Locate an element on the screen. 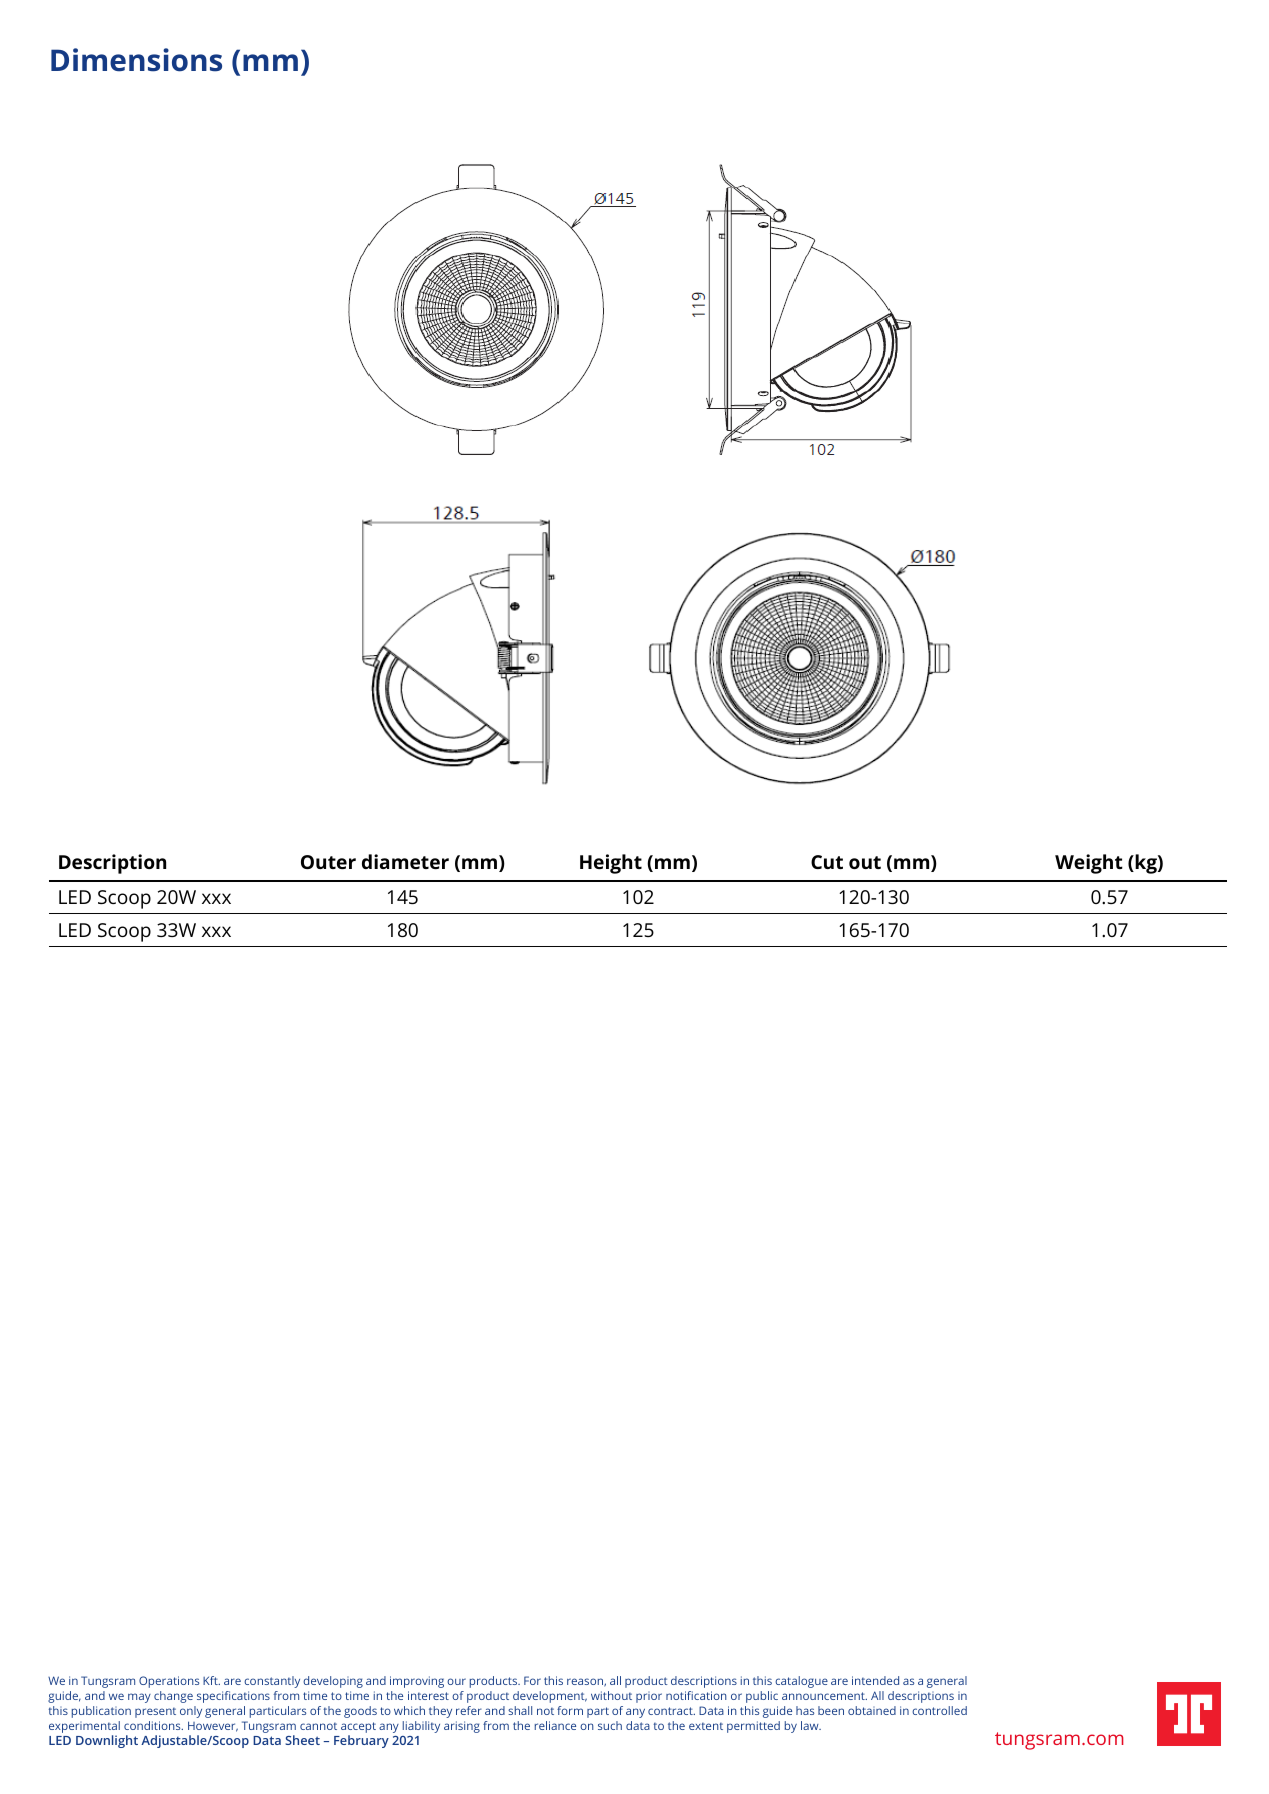 The image size is (1269, 1794). Weight is located at coordinates (1089, 864).
